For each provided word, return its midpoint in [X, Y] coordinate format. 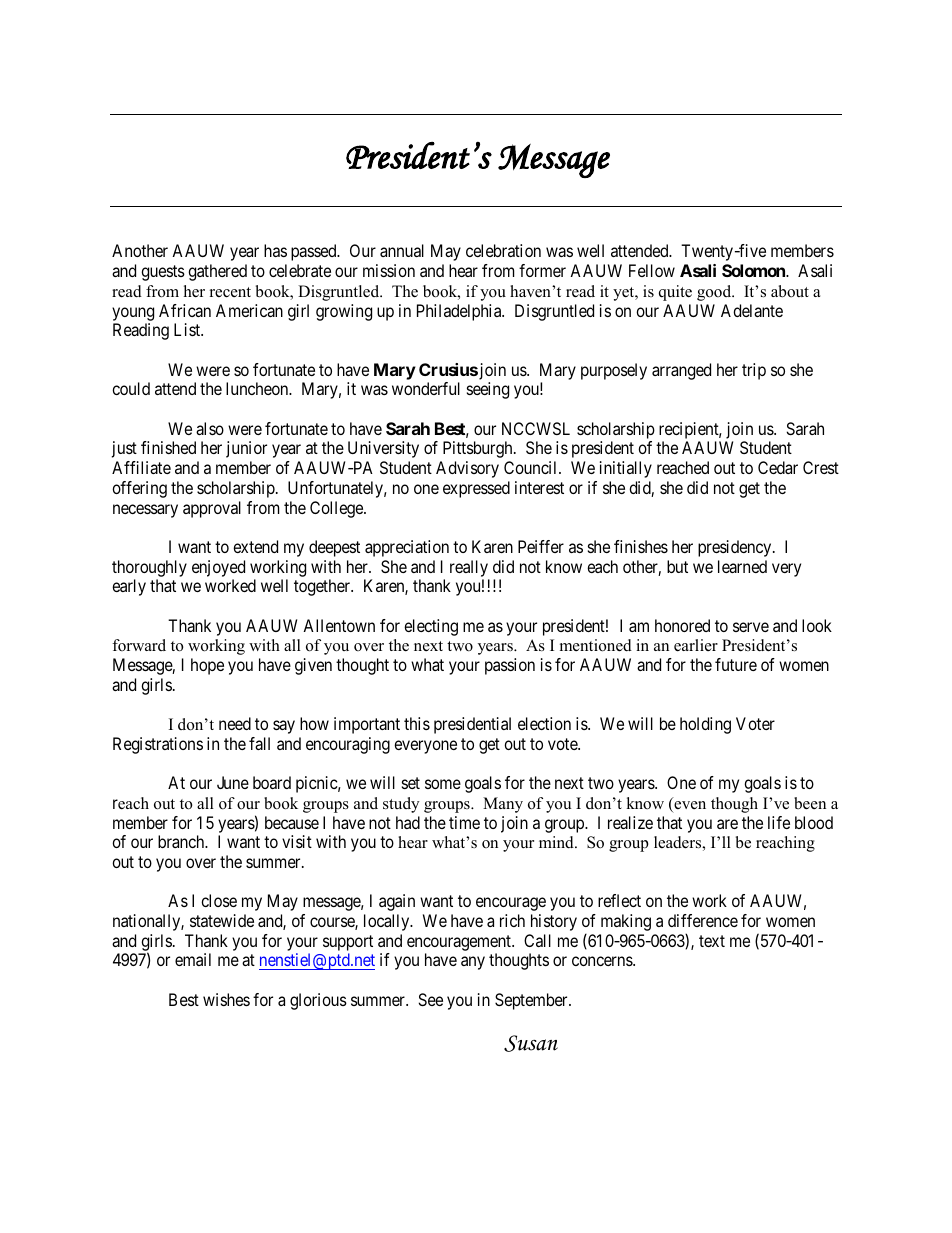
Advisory [467, 469]
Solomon [754, 270]
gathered [217, 272]
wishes [226, 999]
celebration [503, 250]
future [736, 664]
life [779, 822]
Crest [821, 467]
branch [182, 841]
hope [207, 666]
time [464, 822]
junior [246, 449]
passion [510, 666]
